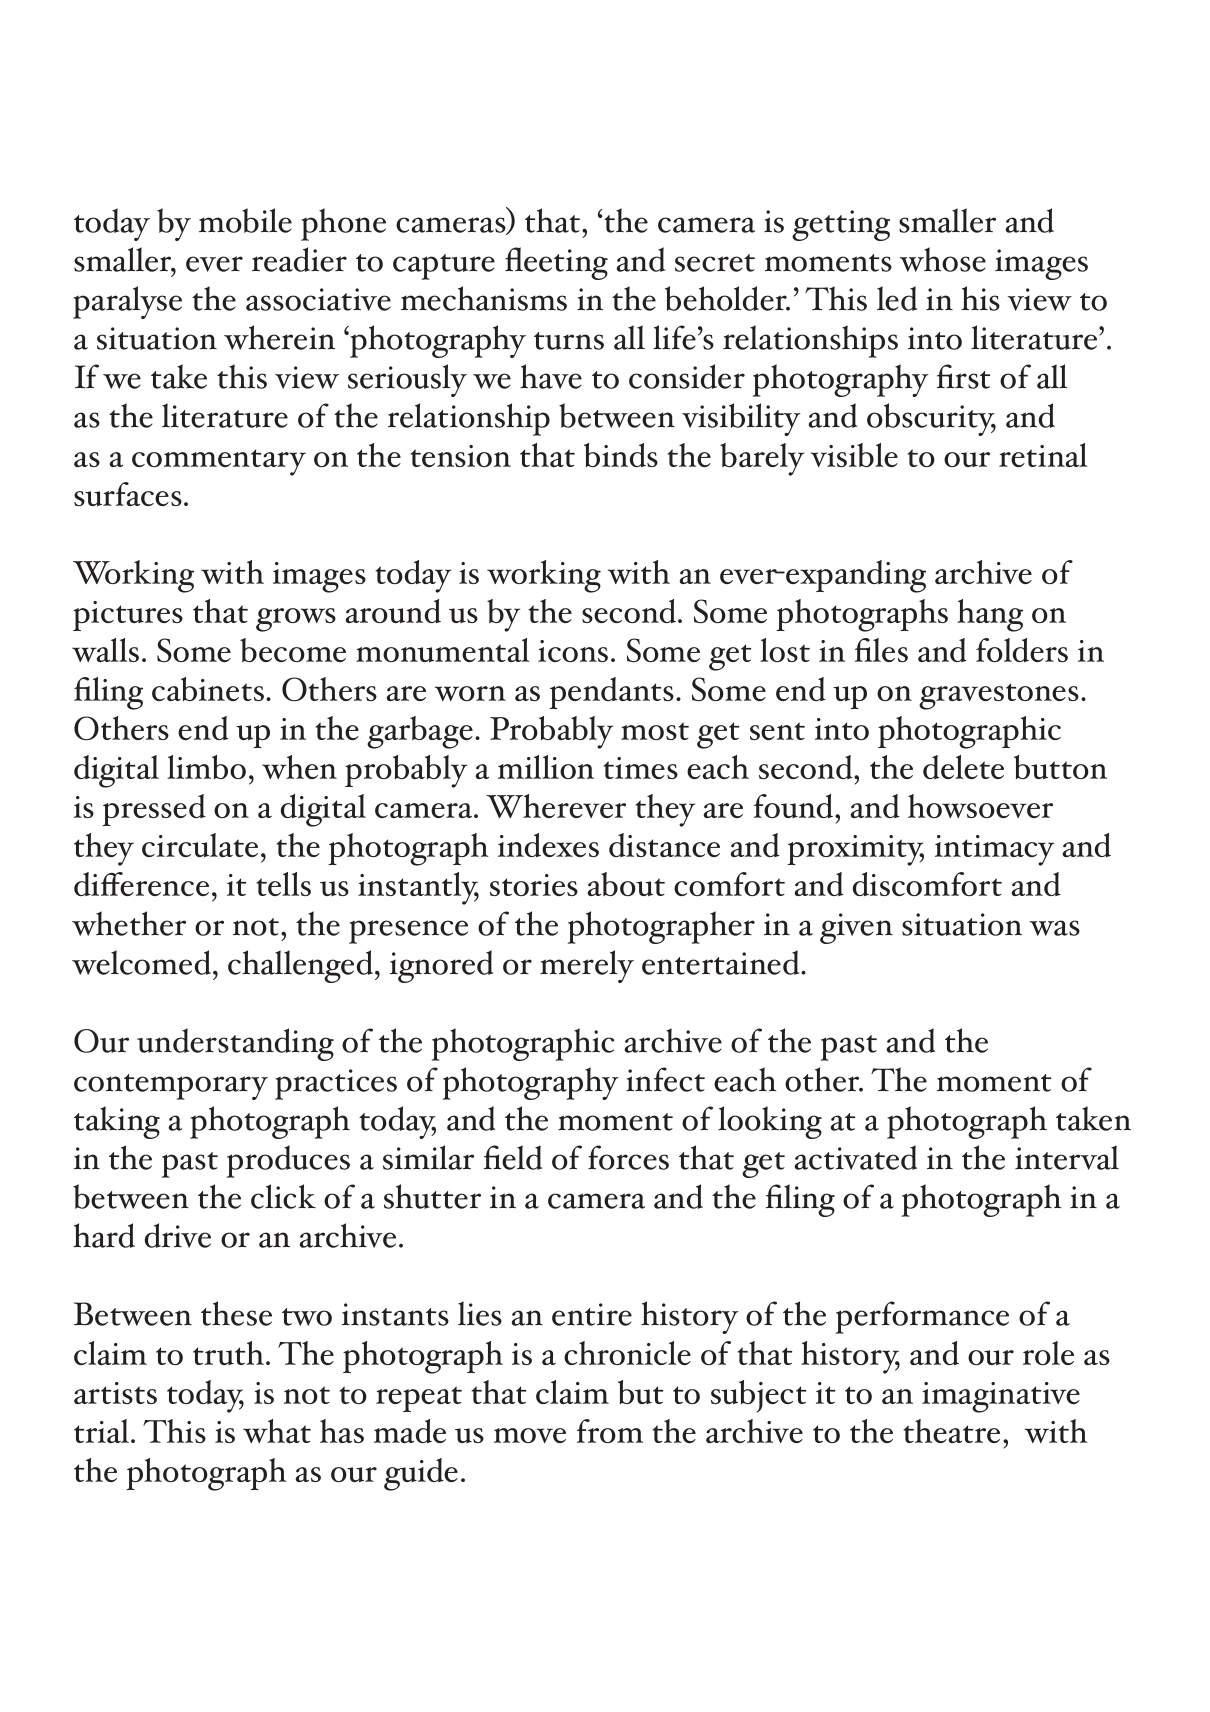 The height and width of the image is (1712, 1210). Describe the element at coordinates (245, 220) in the image. I see `mobile` at that location.
